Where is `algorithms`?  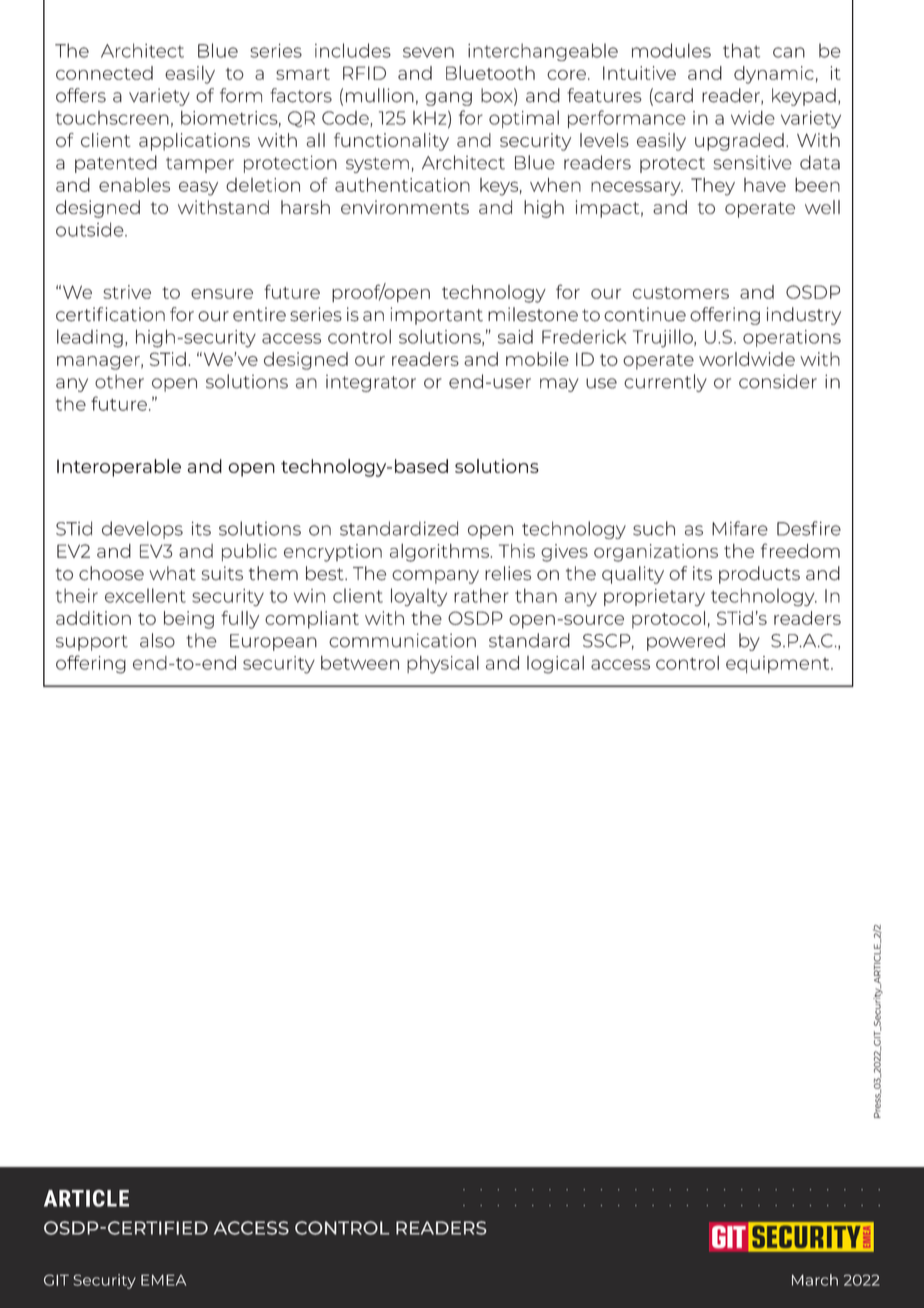 algorithms is located at coordinates (440, 553).
